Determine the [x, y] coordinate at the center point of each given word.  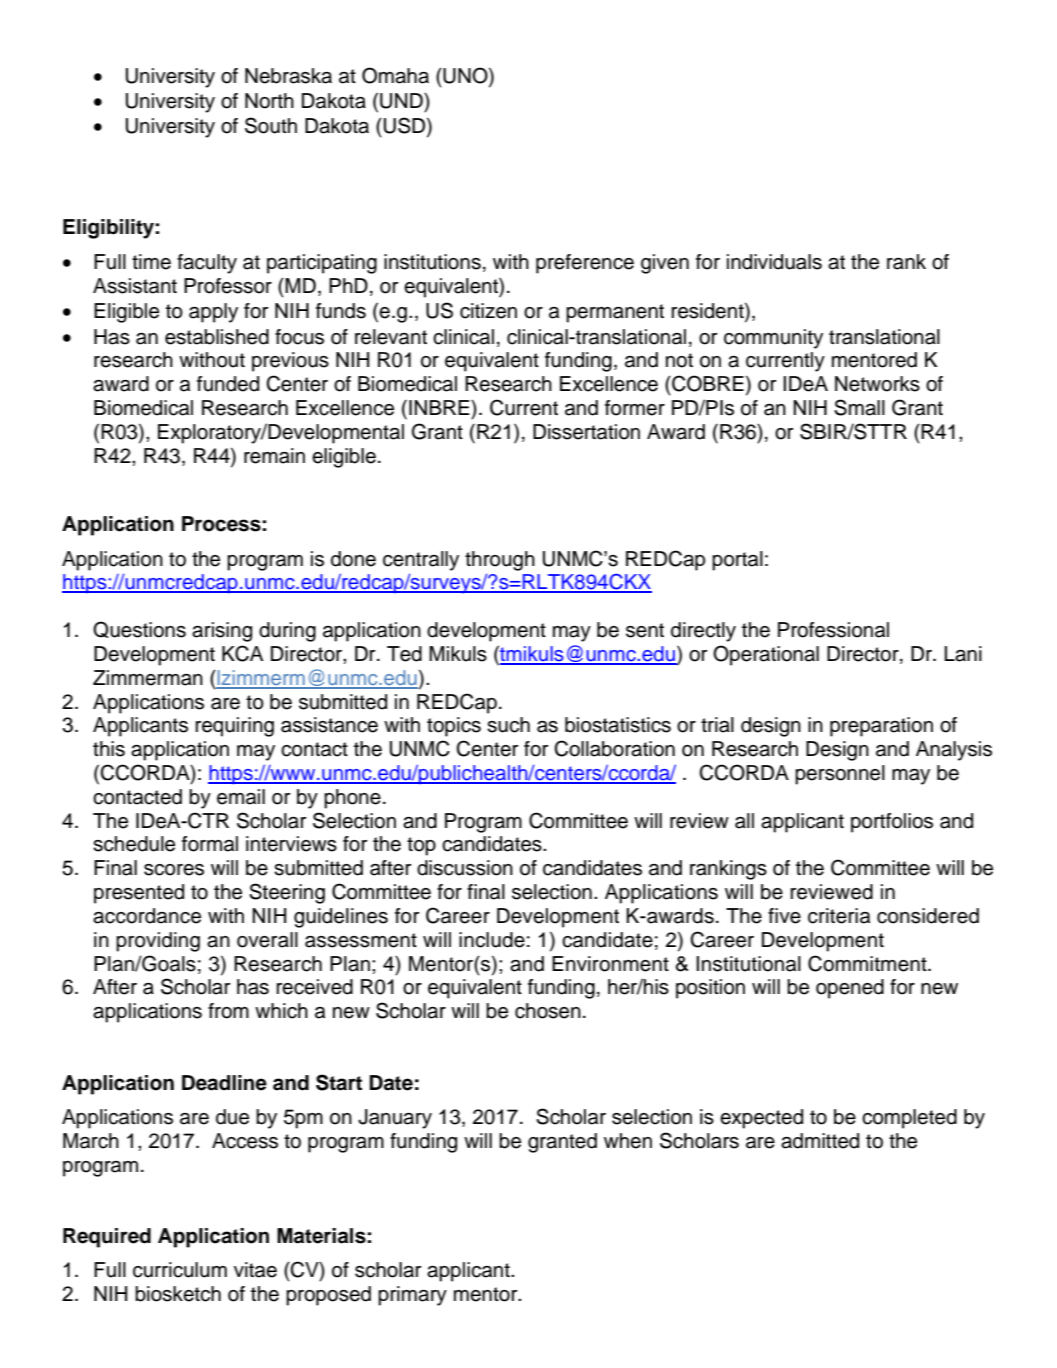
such [508, 725]
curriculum [180, 1270]
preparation [881, 727]
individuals [774, 262]
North [269, 101]
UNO [465, 76]
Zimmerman [148, 678]
